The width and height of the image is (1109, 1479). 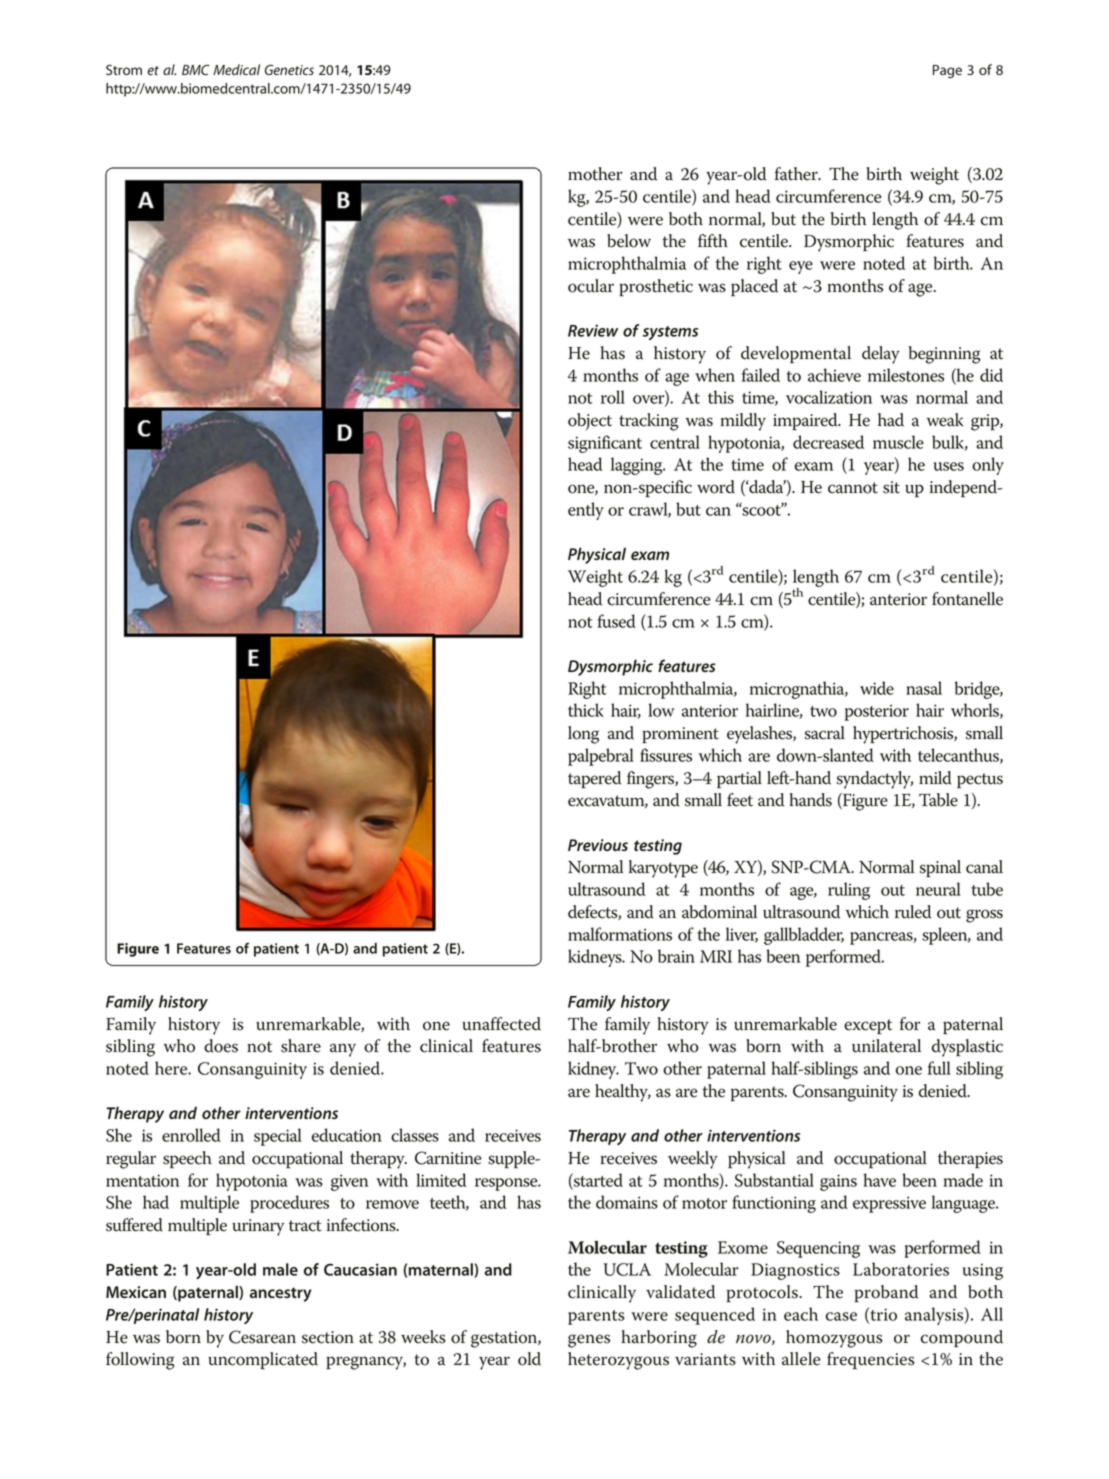 I want to click on Cesarean, so click(x=262, y=1337).
